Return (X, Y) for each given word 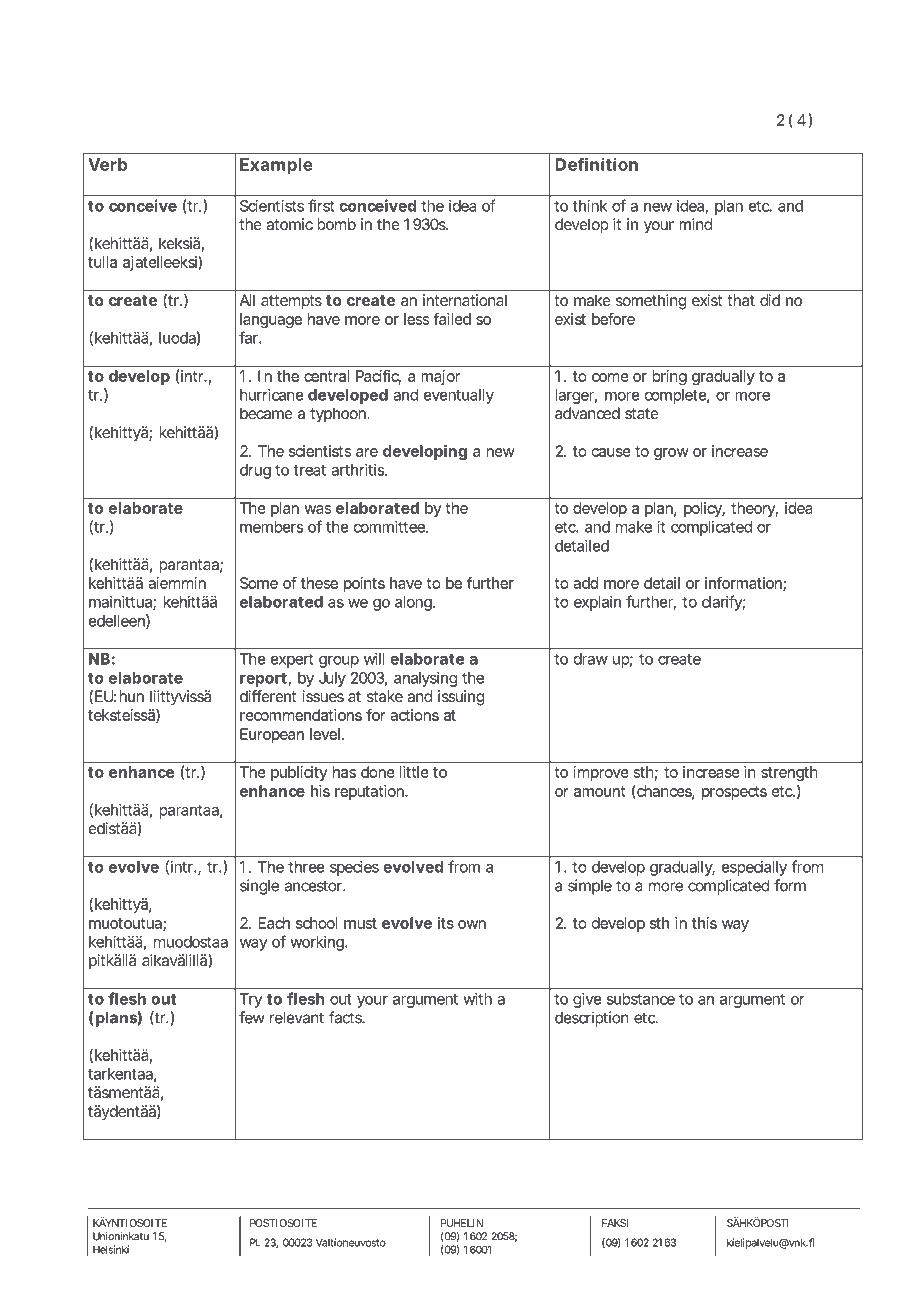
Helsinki (111, 1249)
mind (695, 224)
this (704, 923)
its (446, 923)
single (259, 887)
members (271, 527)
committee (389, 527)
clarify (722, 603)
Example (276, 166)
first (321, 205)
